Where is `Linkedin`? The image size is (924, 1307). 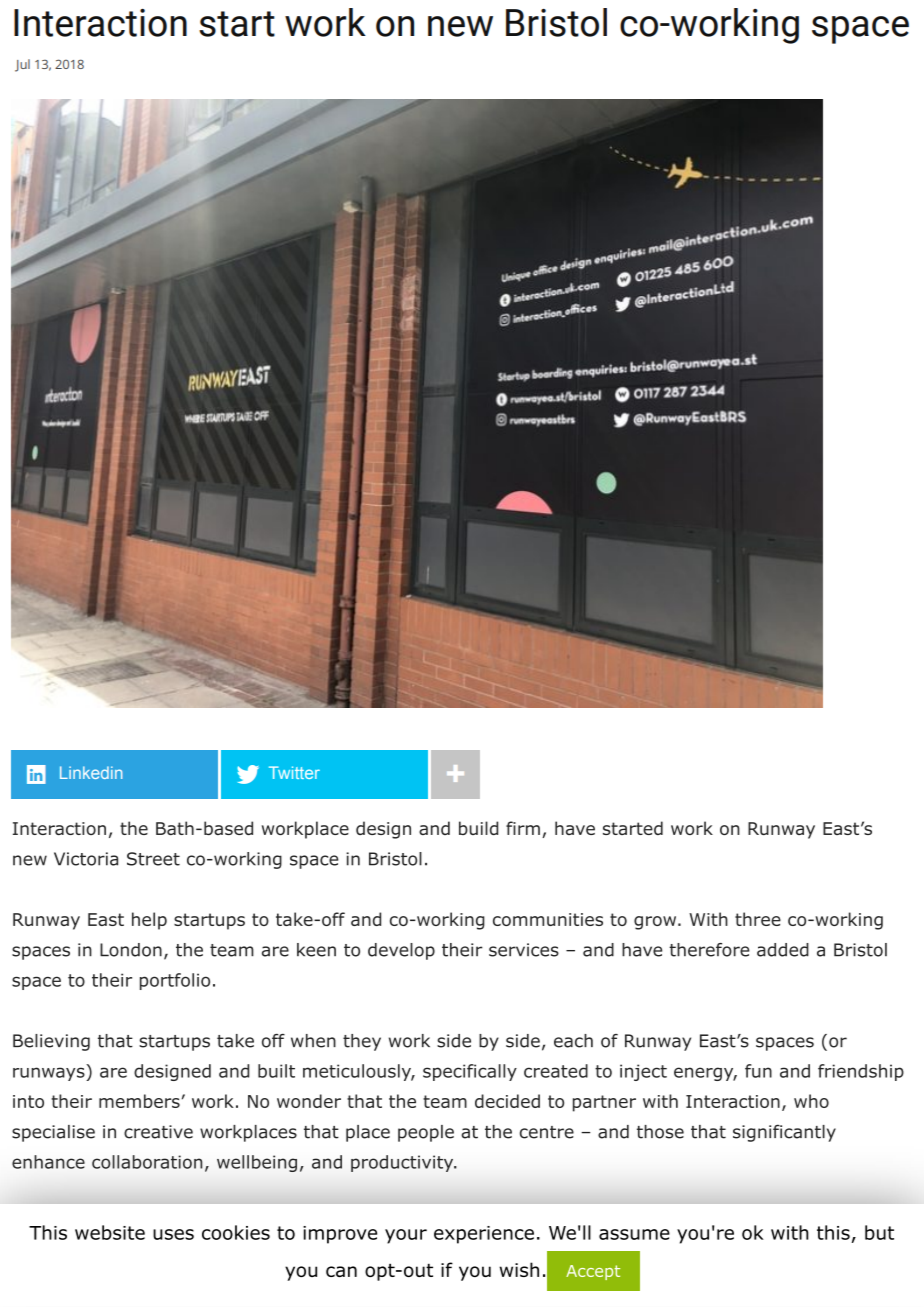
Linkedin is located at coordinates (91, 772).
